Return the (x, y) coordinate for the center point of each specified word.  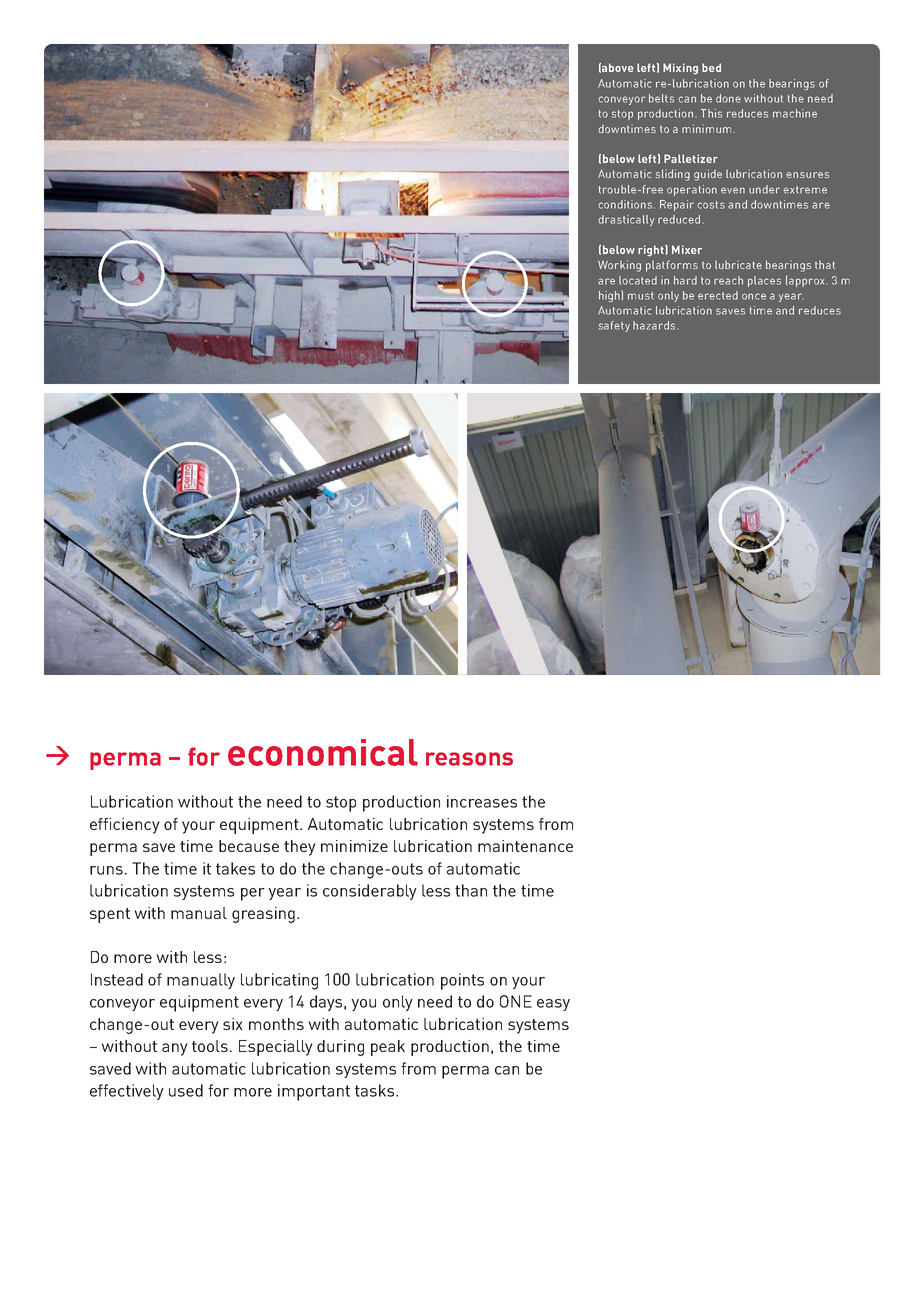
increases (482, 801)
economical (323, 752)
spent (110, 915)
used (186, 1090)
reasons (469, 759)
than (471, 890)
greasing (263, 915)
